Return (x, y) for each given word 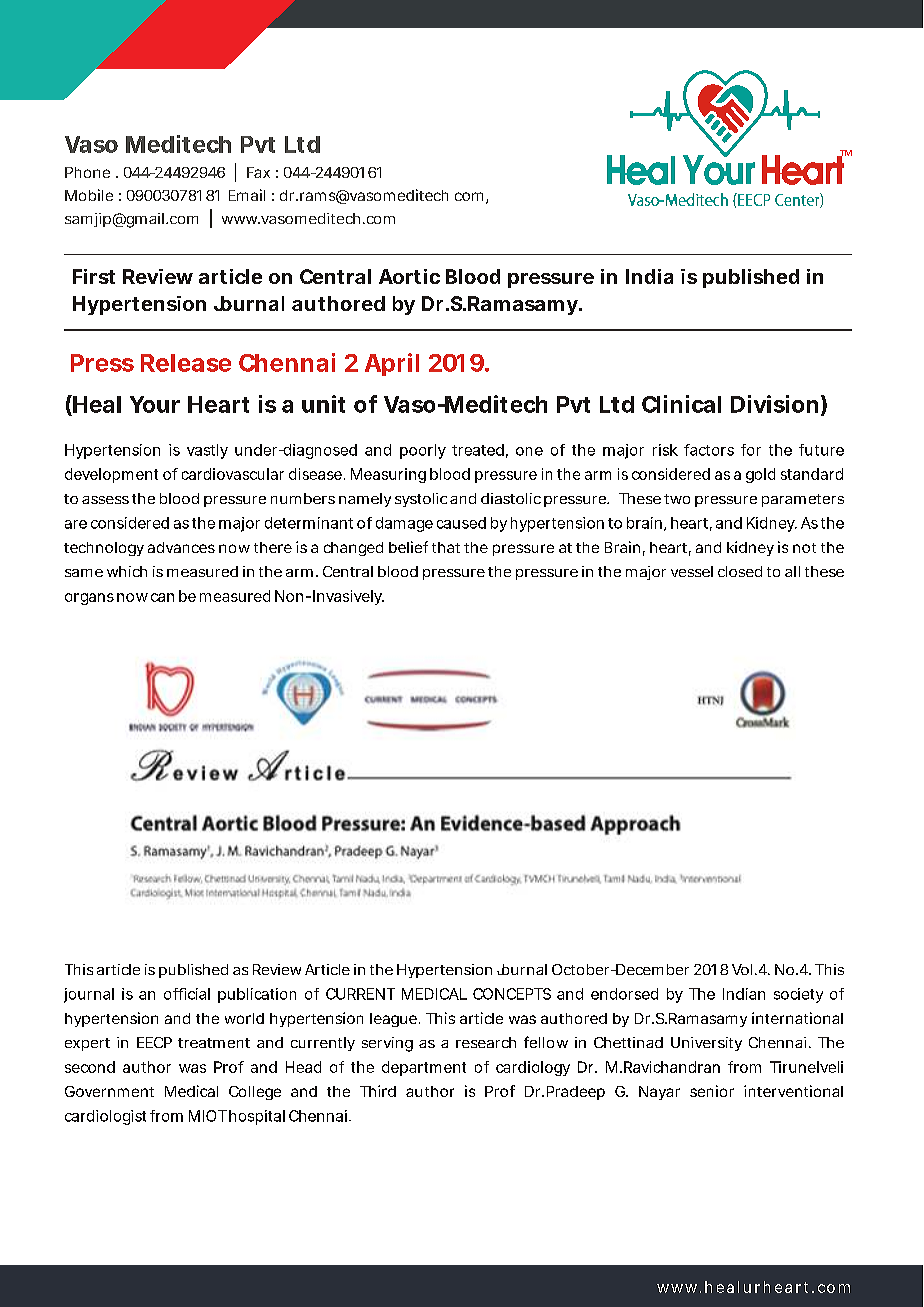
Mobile (89, 195)
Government (109, 1091)
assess (105, 500)
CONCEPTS (512, 994)
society (798, 995)
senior (712, 1091)
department (424, 1068)
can (162, 597)
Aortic (409, 276)
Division (774, 404)
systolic (421, 500)
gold (760, 475)
